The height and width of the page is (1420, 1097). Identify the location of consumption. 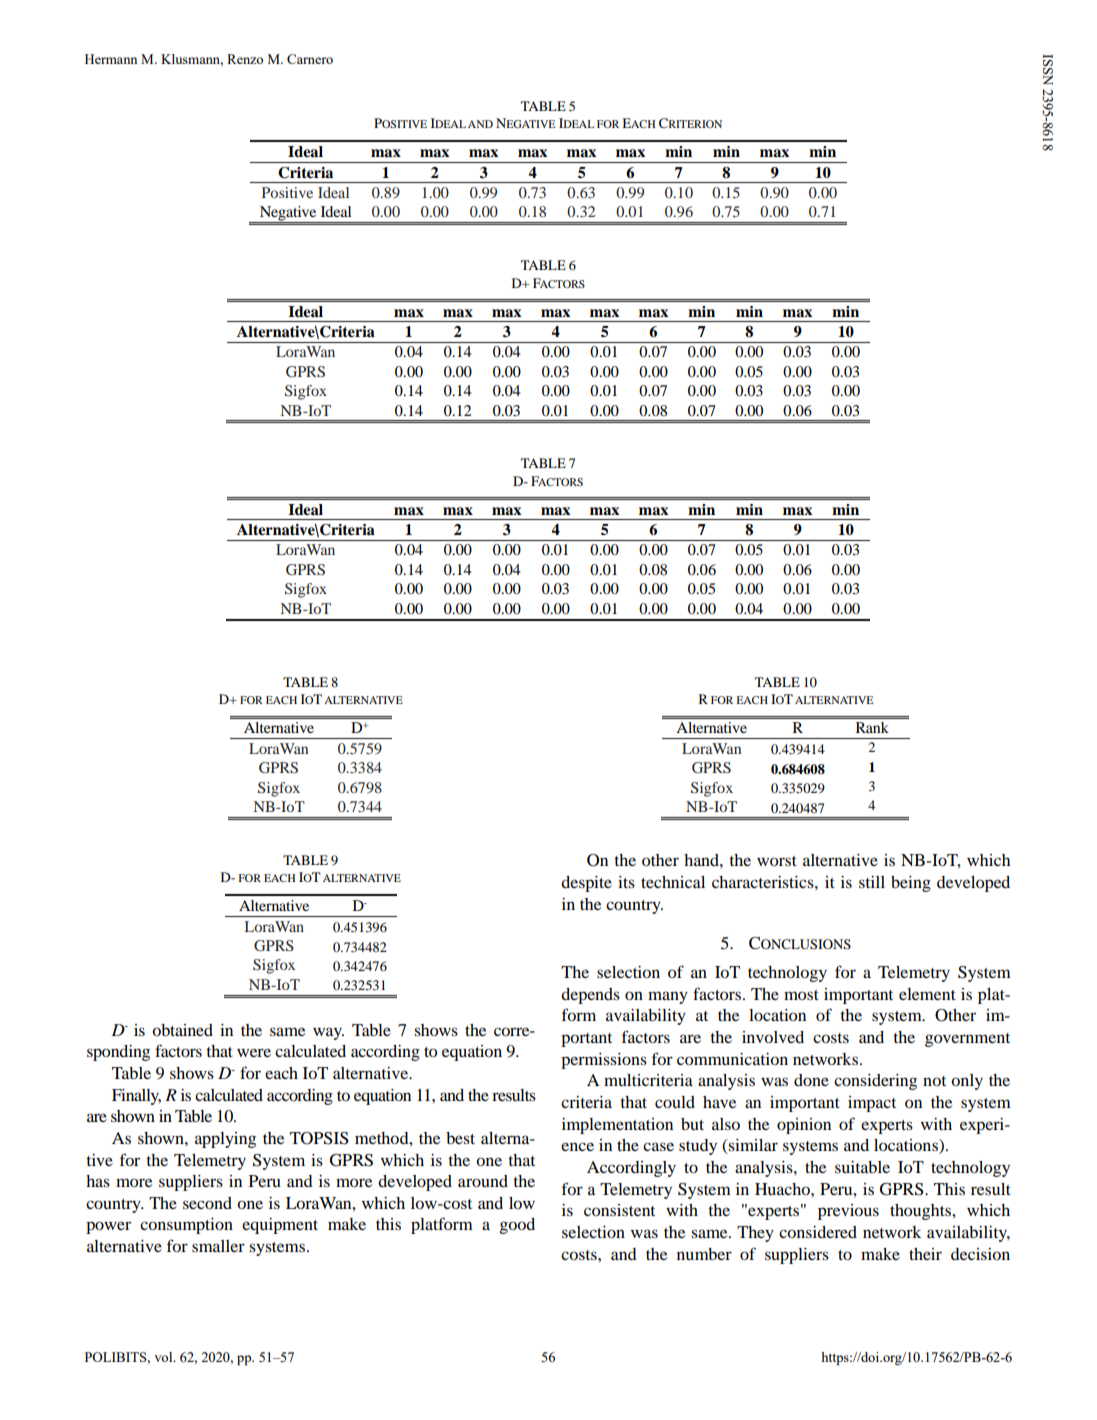
(186, 1226).
